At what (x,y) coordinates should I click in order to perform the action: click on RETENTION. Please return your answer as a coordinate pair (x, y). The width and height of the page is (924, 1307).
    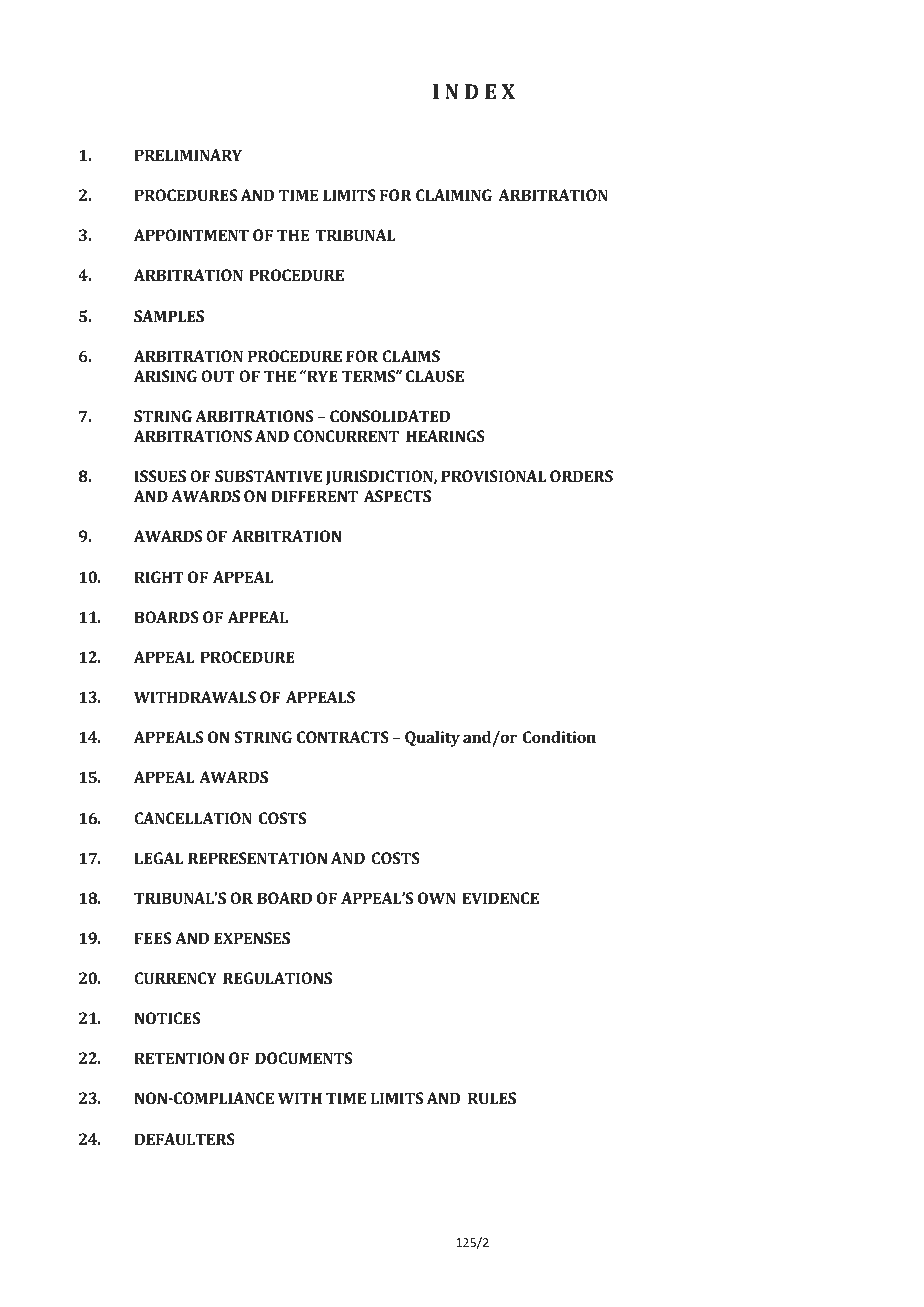
    Looking at the image, I should click on (179, 1058).
